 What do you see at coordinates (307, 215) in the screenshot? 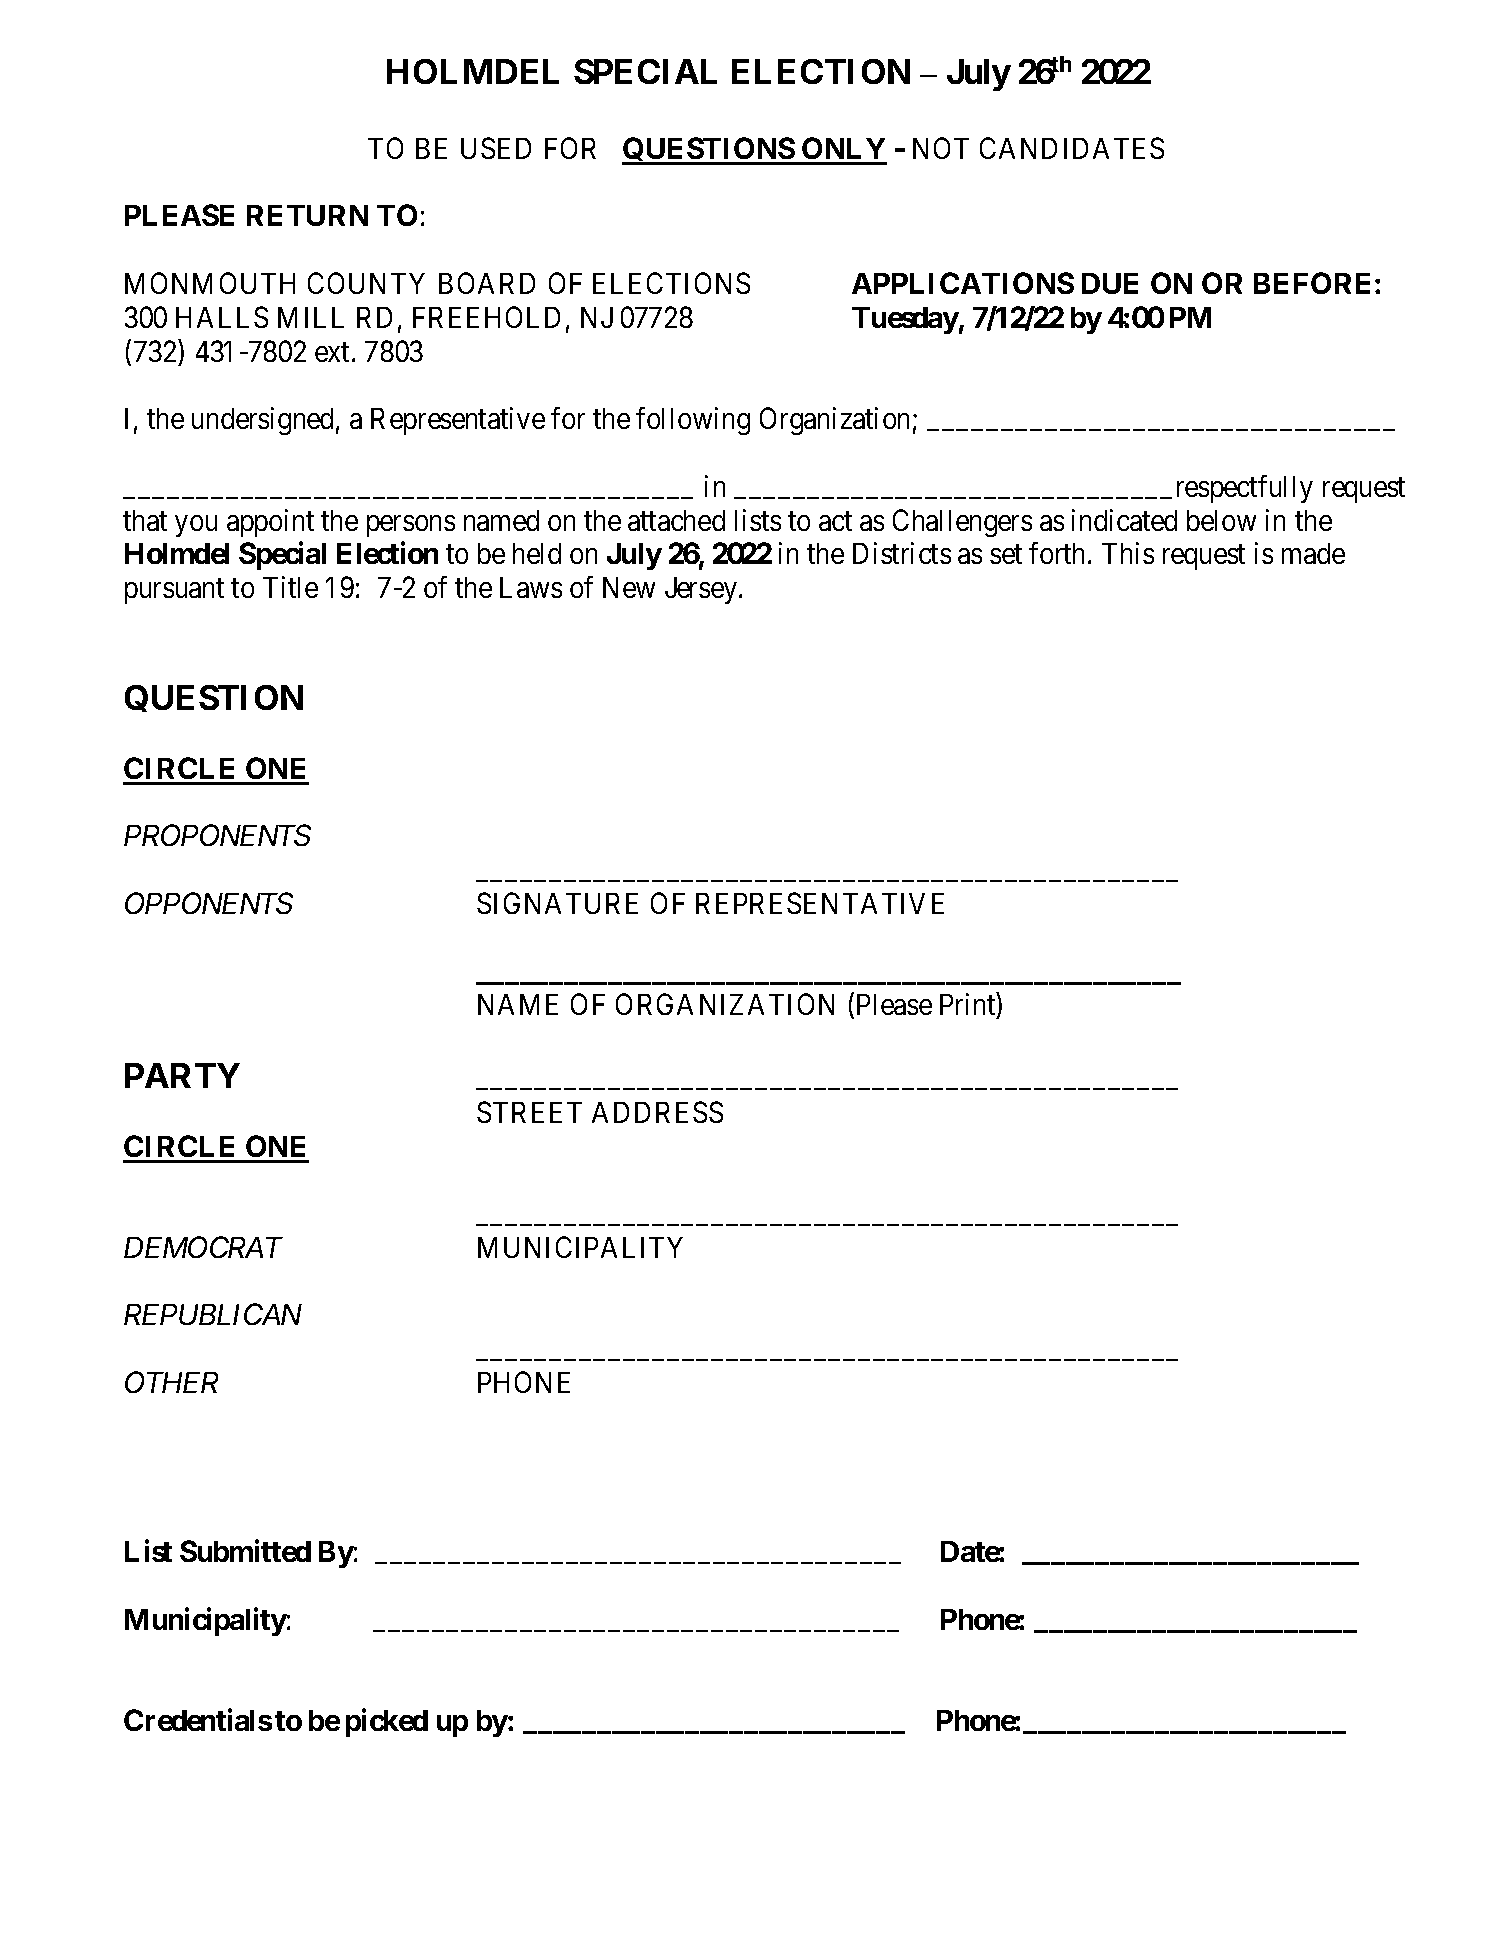
I see `RETURN` at bounding box center [307, 215].
